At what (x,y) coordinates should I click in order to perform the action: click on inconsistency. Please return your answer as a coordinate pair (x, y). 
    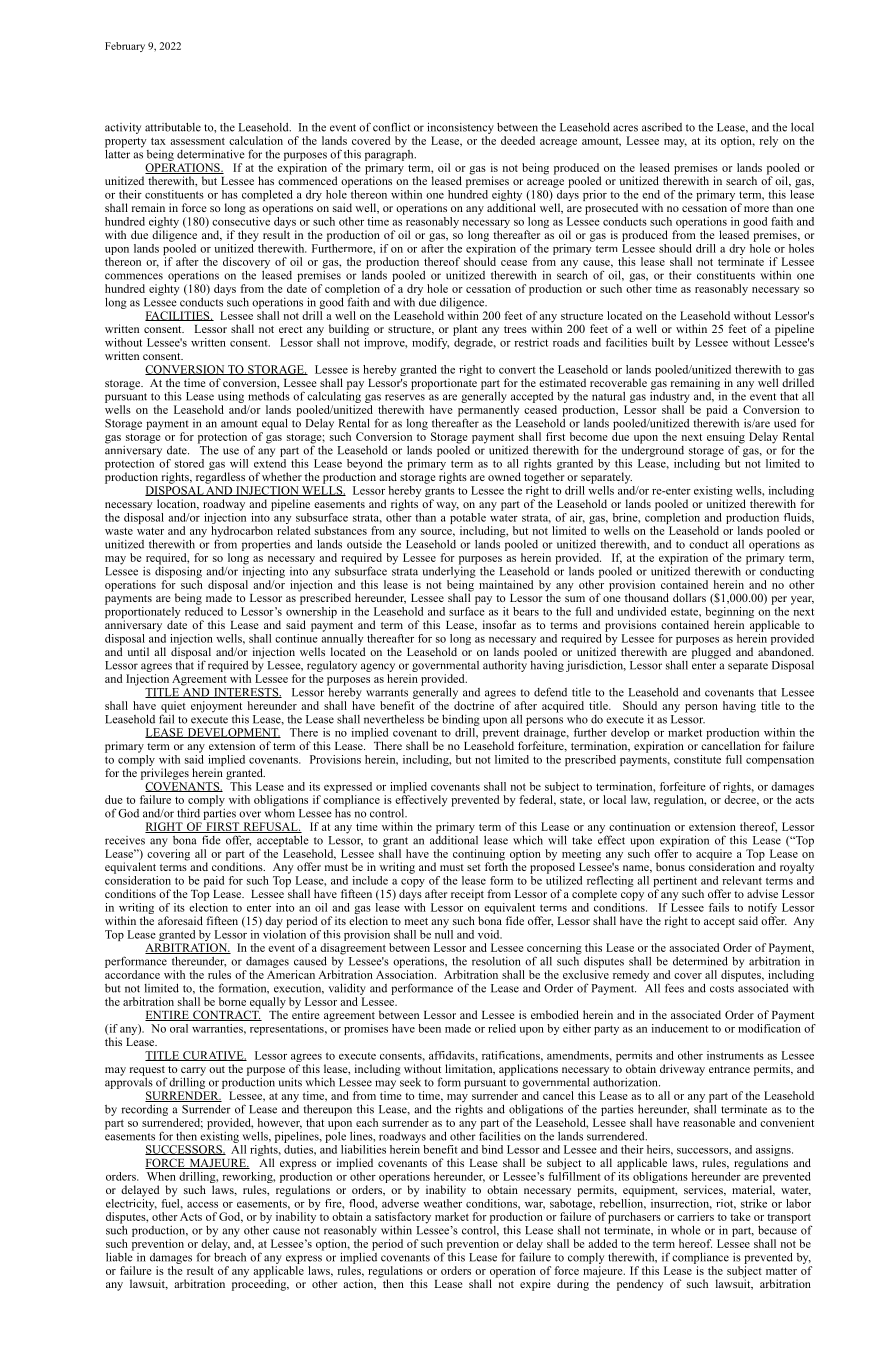
    Looking at the image, I should click on (460, 128).
